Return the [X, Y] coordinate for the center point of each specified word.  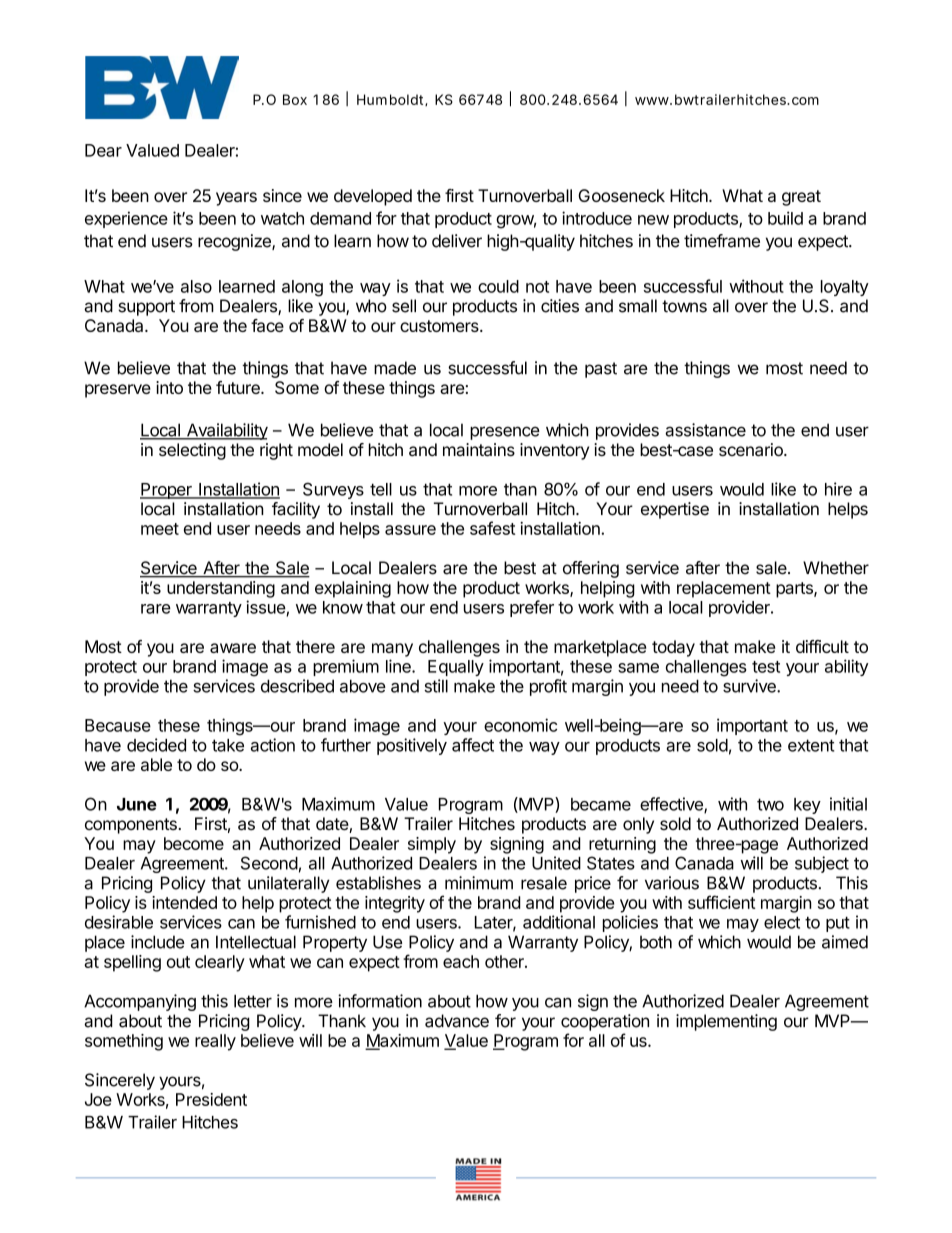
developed [373, 197]
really [215, 1042]
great [801, 198]
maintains [479, 450]
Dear [103, 150]
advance [457, 1021]
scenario [752, 450]
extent [811, 745]
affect [473, 745]
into [169, 387]
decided [156, 745]
